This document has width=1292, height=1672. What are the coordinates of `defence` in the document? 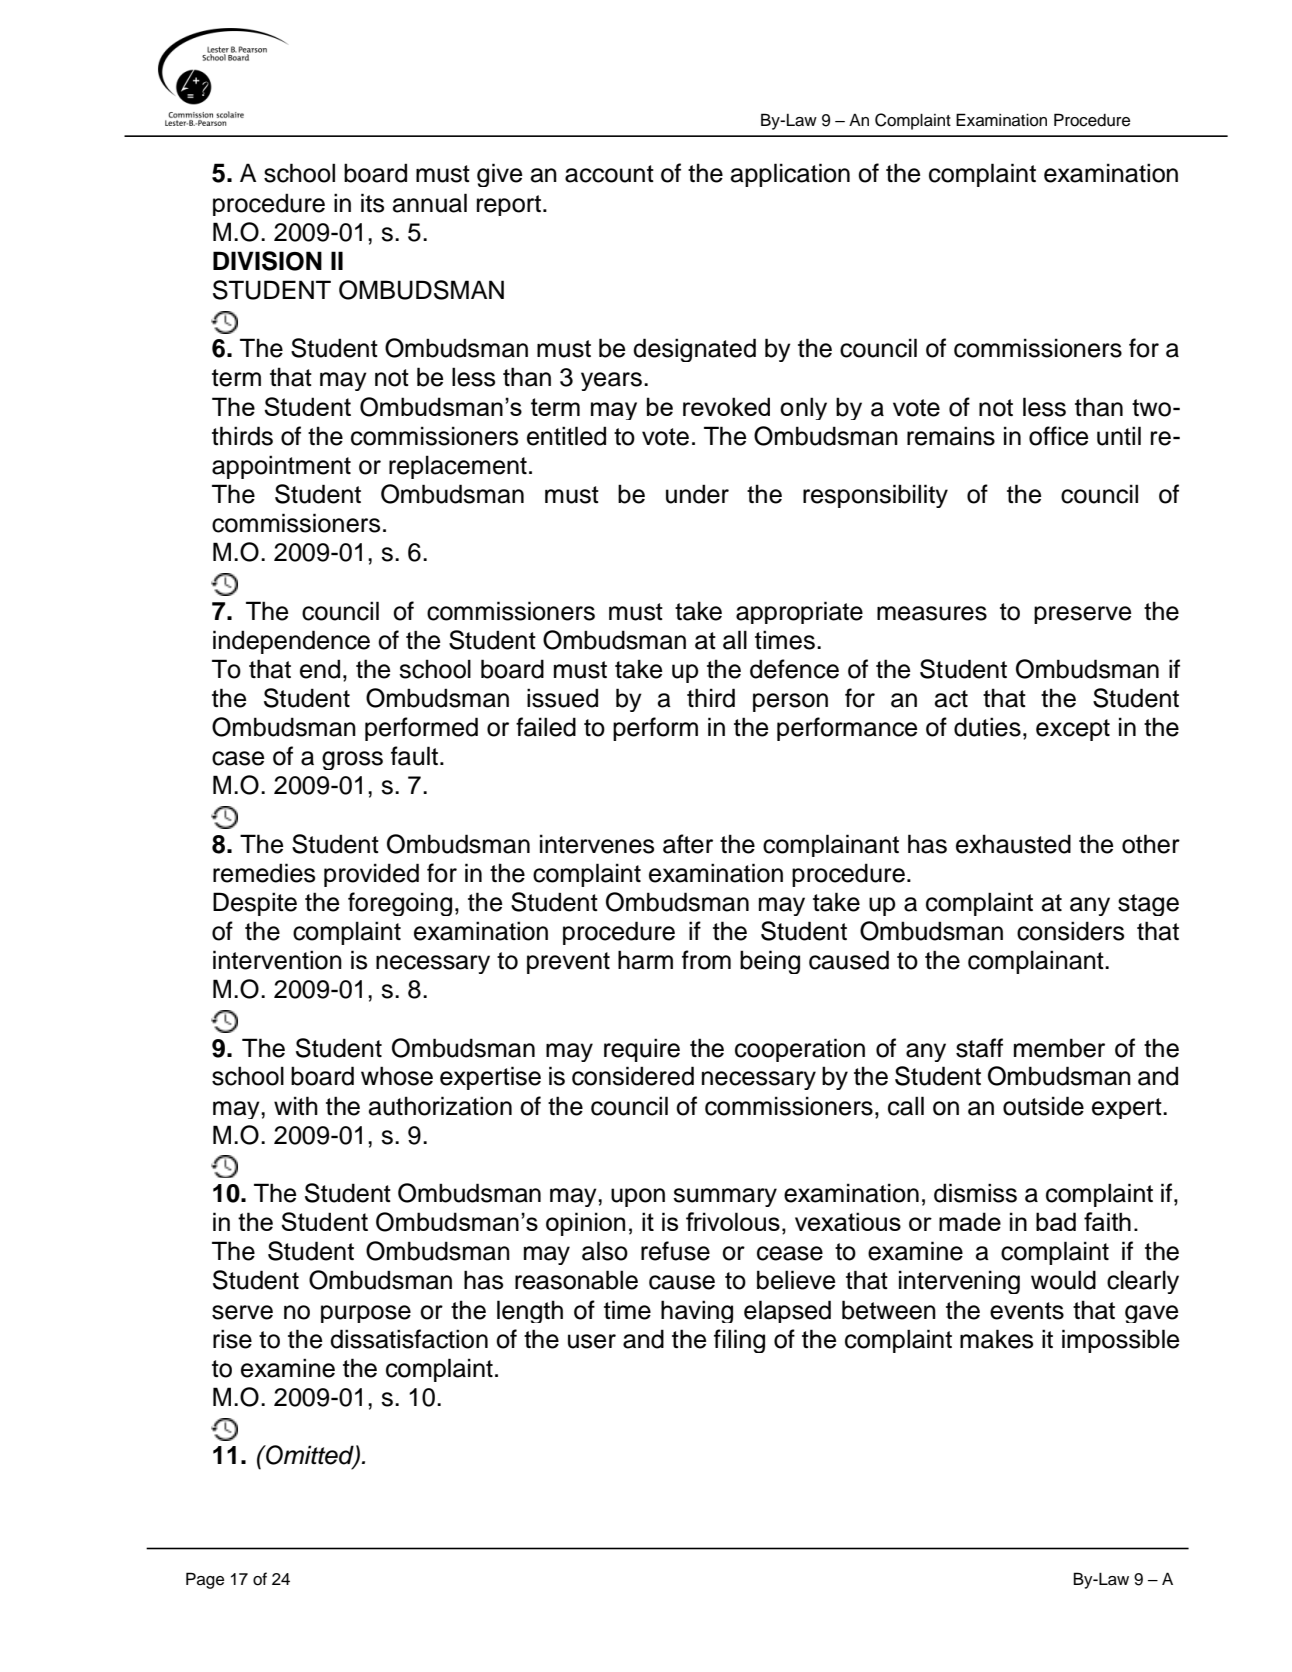 It's located at (794, 669).
